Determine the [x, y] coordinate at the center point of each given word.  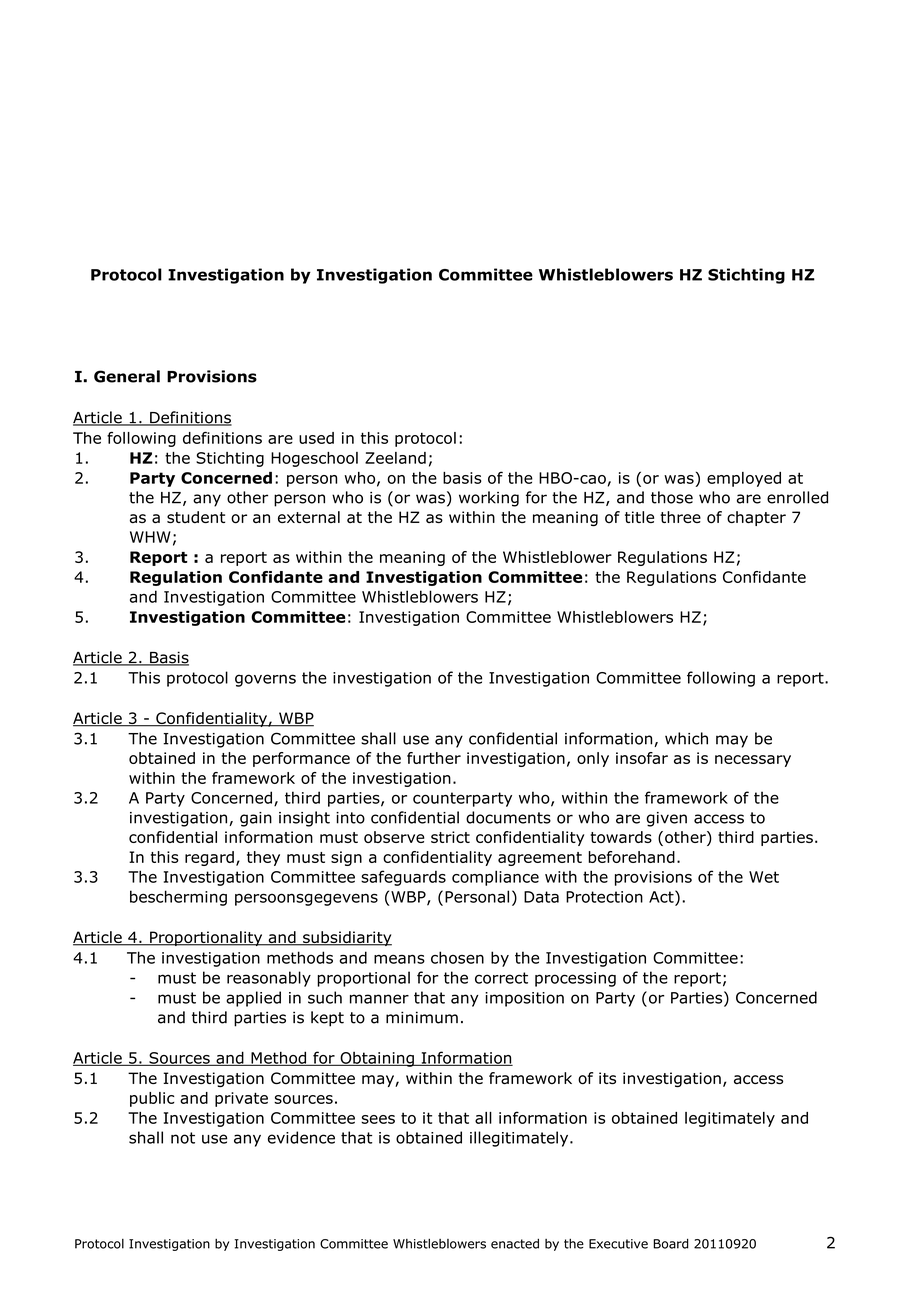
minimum [422, 1017]
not [183, 1138]
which [686, 738]
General [127, 376]
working [489, 499]
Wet [764, 877]
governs [265, 680]
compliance [495, 878]
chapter [756, 518]
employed [744, 479]
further [434, 758]
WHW [150, 537]
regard [209, 858]
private [241, 1099]
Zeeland [395, 458]
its [607, 1078]
